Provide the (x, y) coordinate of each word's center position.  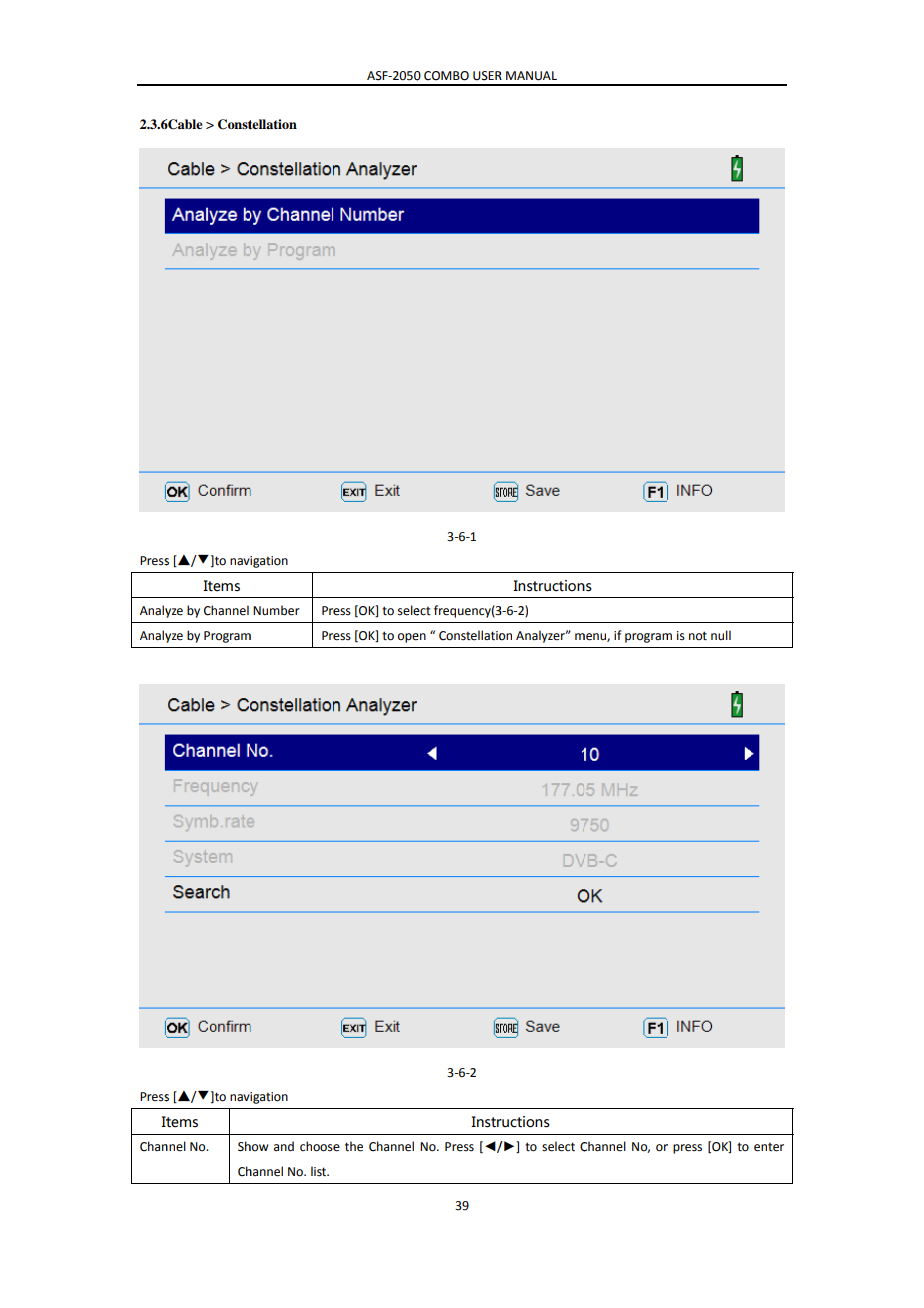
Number (276, 610)
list (320, 1171)
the (354, 1146)
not (698, 636)
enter (769, 1147)
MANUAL (531, 76)
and (284, 1146)
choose (320, 1146)
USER (487, 76)
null (721, 635)
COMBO (446, 76)
